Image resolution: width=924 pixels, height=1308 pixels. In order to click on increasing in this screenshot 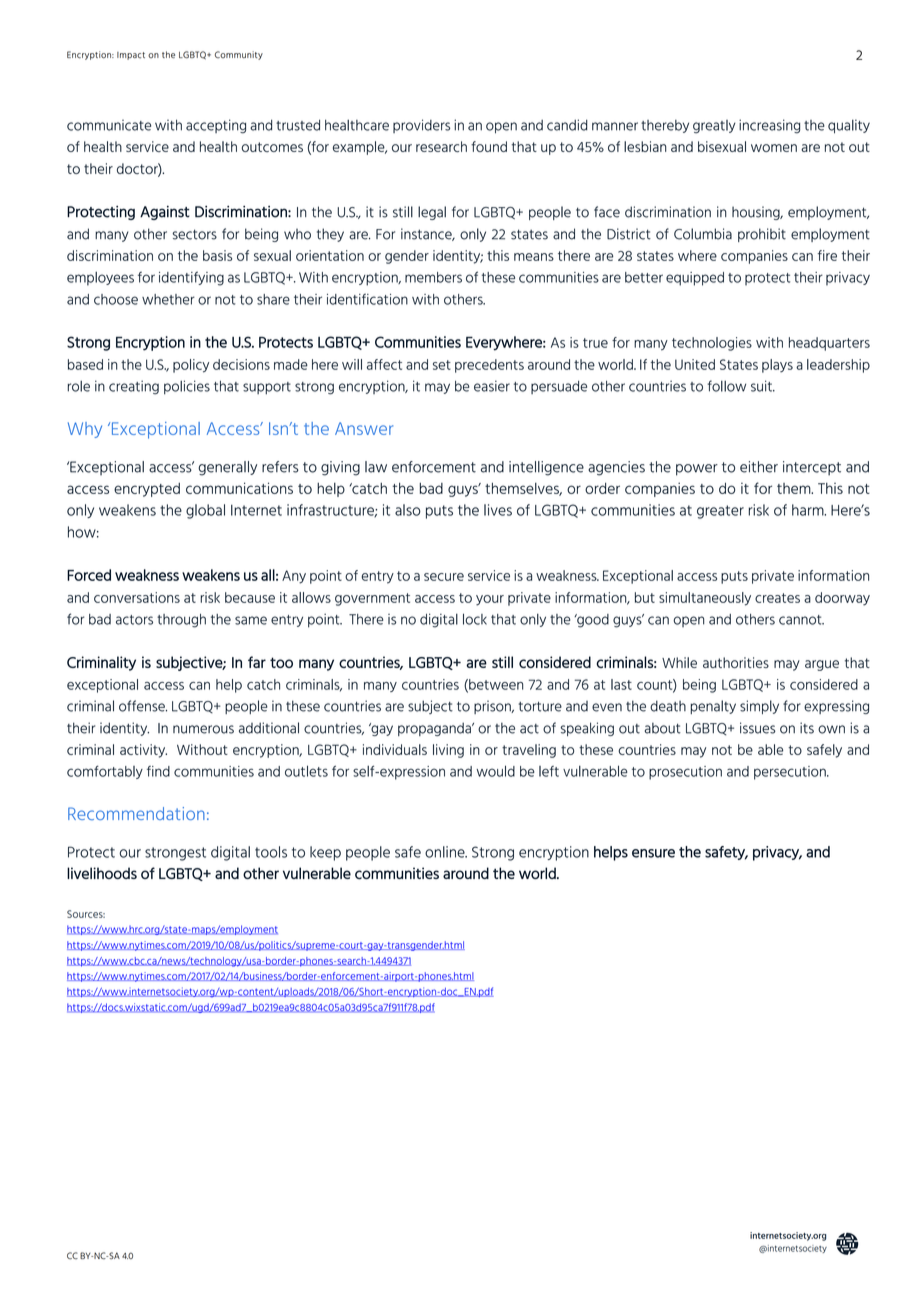, I will do `click(769, 126)`.
